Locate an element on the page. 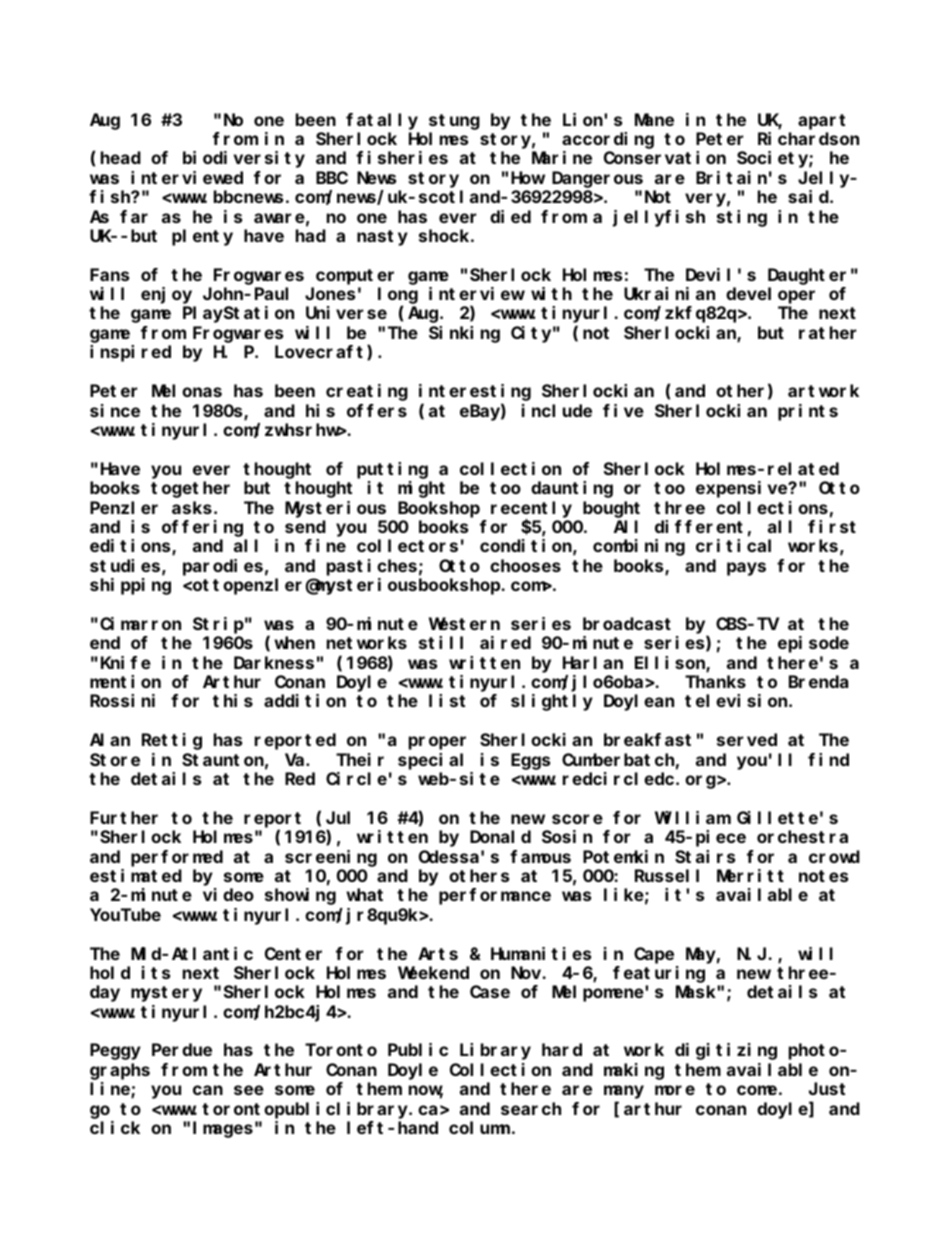 Image resolution: width=952 pixels, height=1233 pixels. Cimarron is located at coordinates (140, 623).
